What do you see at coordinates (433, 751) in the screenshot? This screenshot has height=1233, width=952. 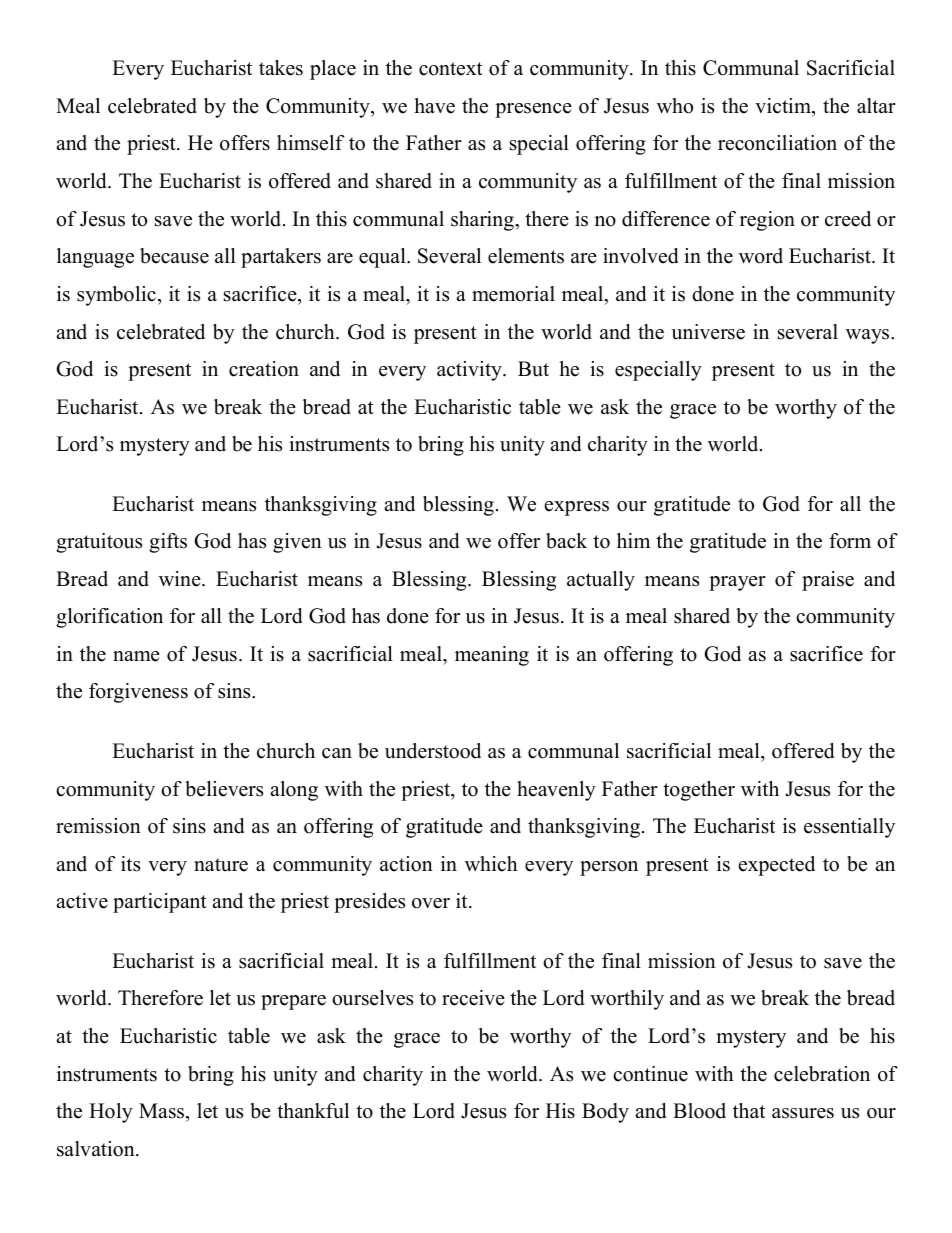 I see `understood` at bounding box center [433, 751].
